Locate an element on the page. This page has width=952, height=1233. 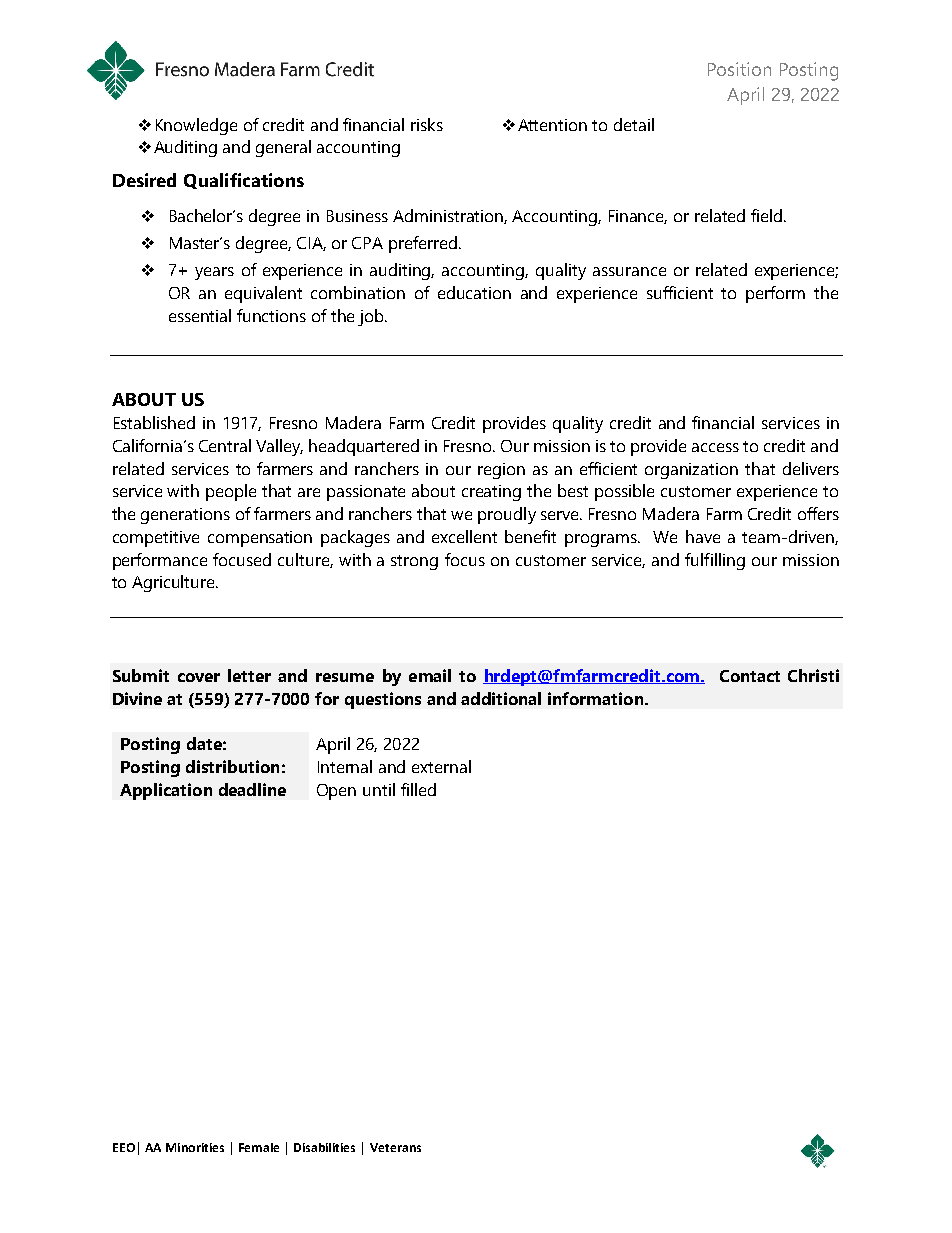
strong is located at coordinates (414, 562).
